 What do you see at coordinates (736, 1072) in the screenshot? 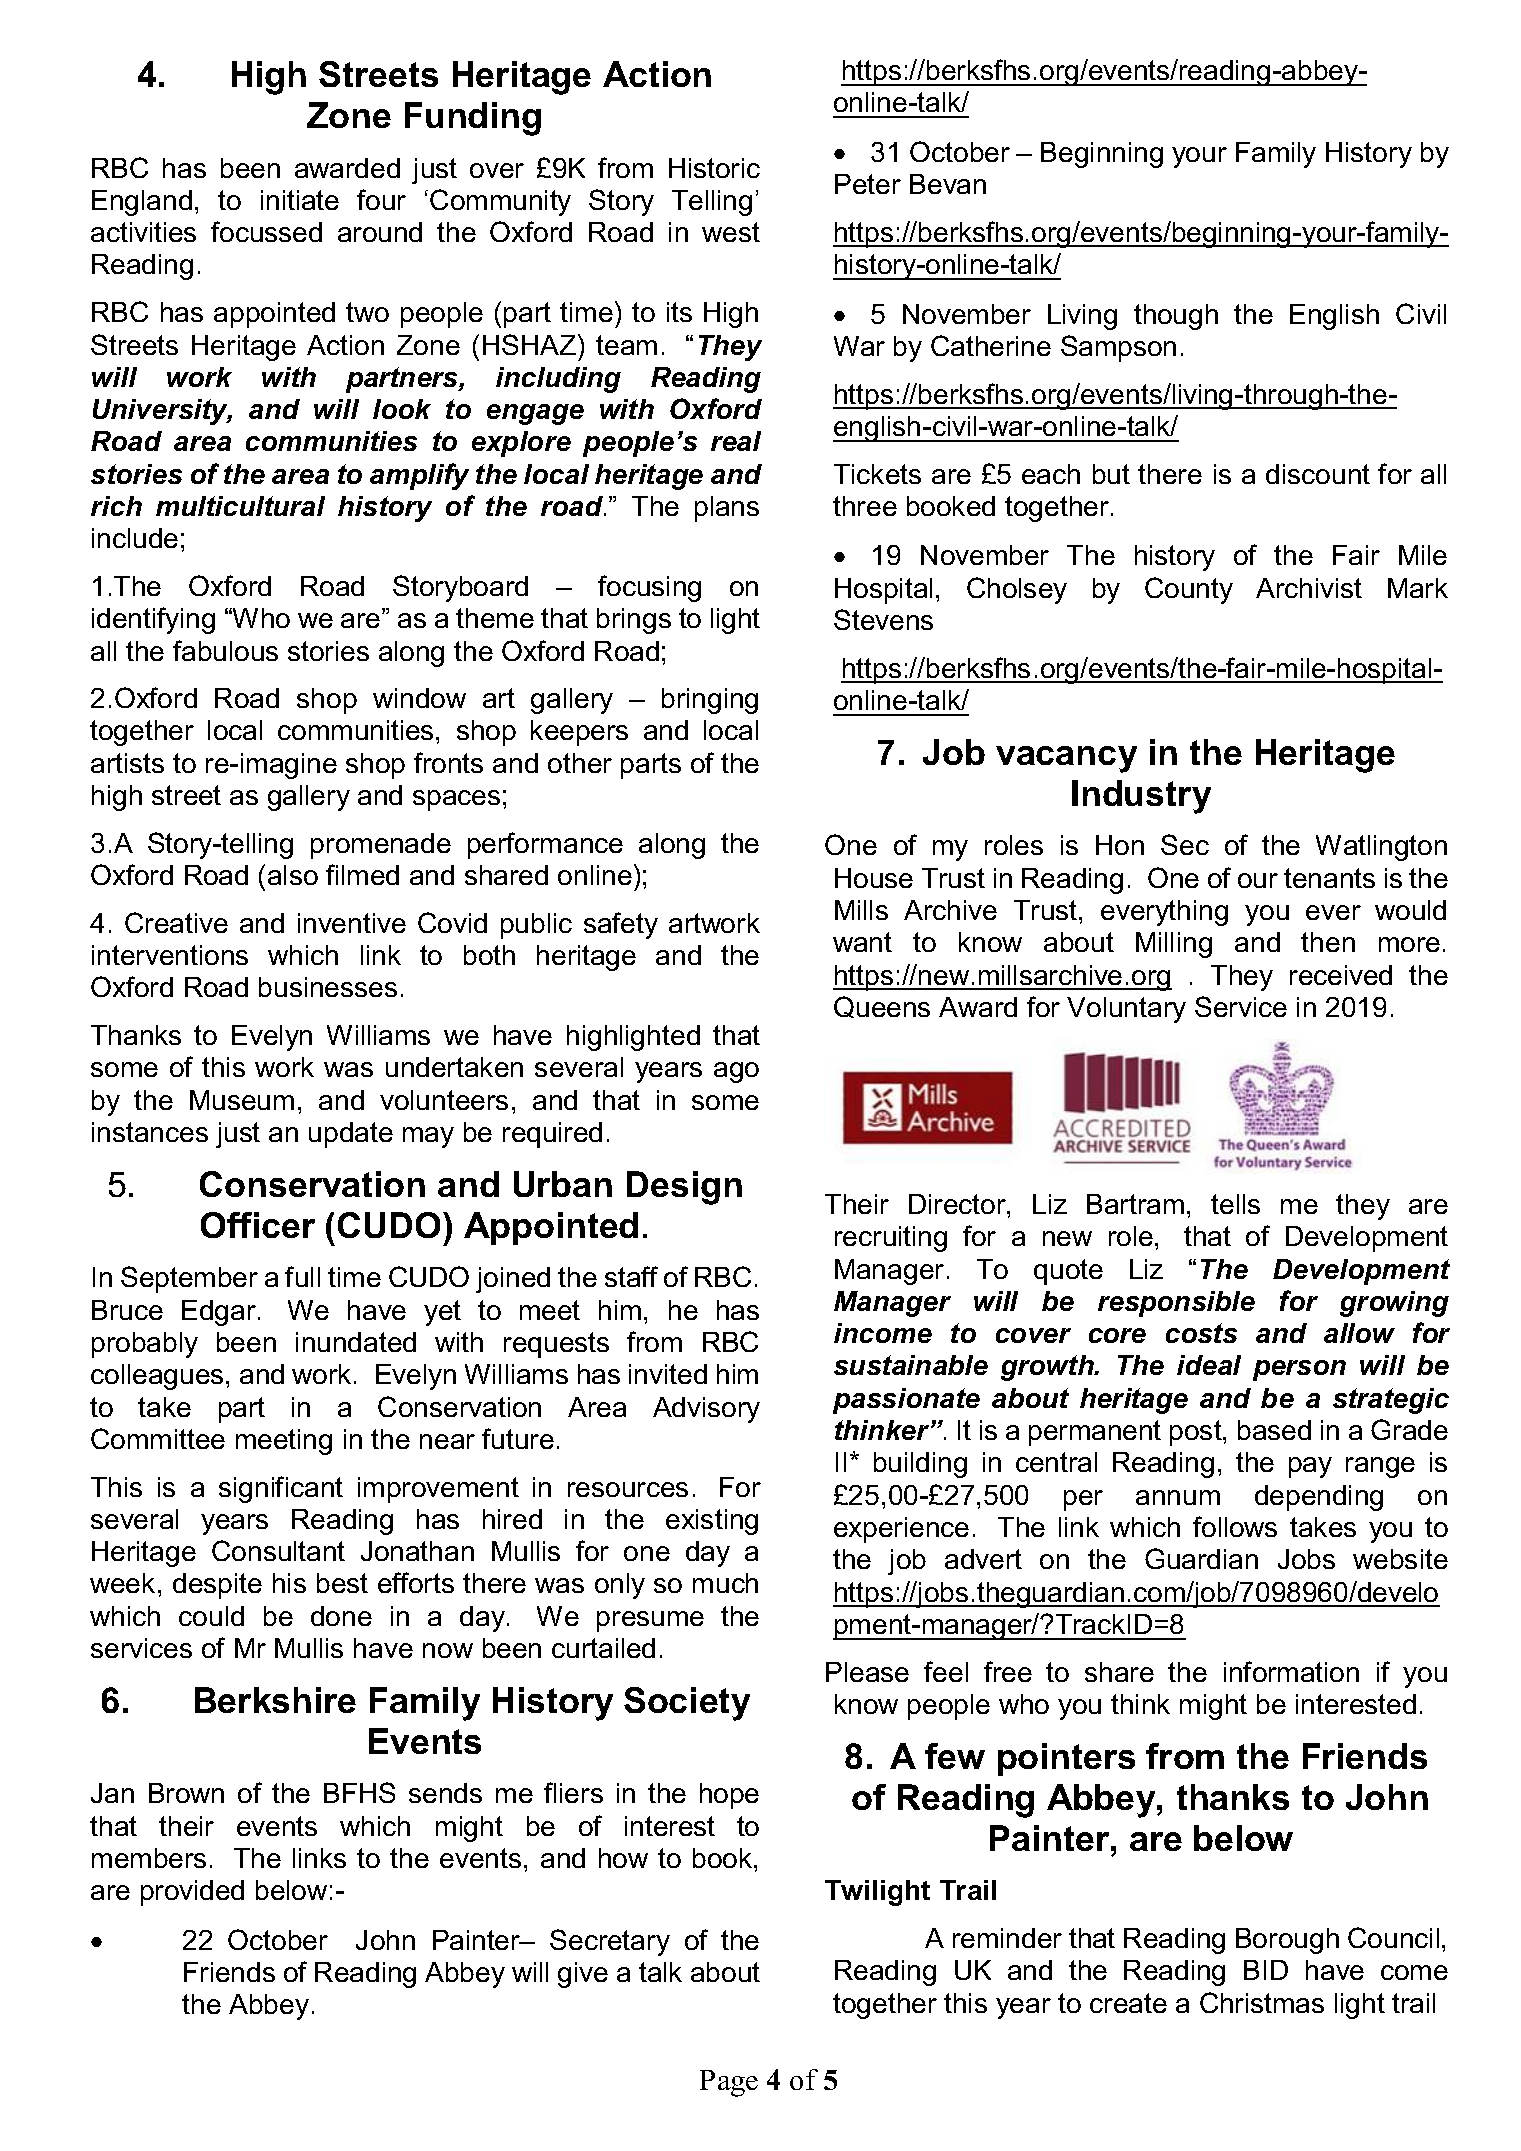
I see `ago` at bounding box center [736, 1072].
